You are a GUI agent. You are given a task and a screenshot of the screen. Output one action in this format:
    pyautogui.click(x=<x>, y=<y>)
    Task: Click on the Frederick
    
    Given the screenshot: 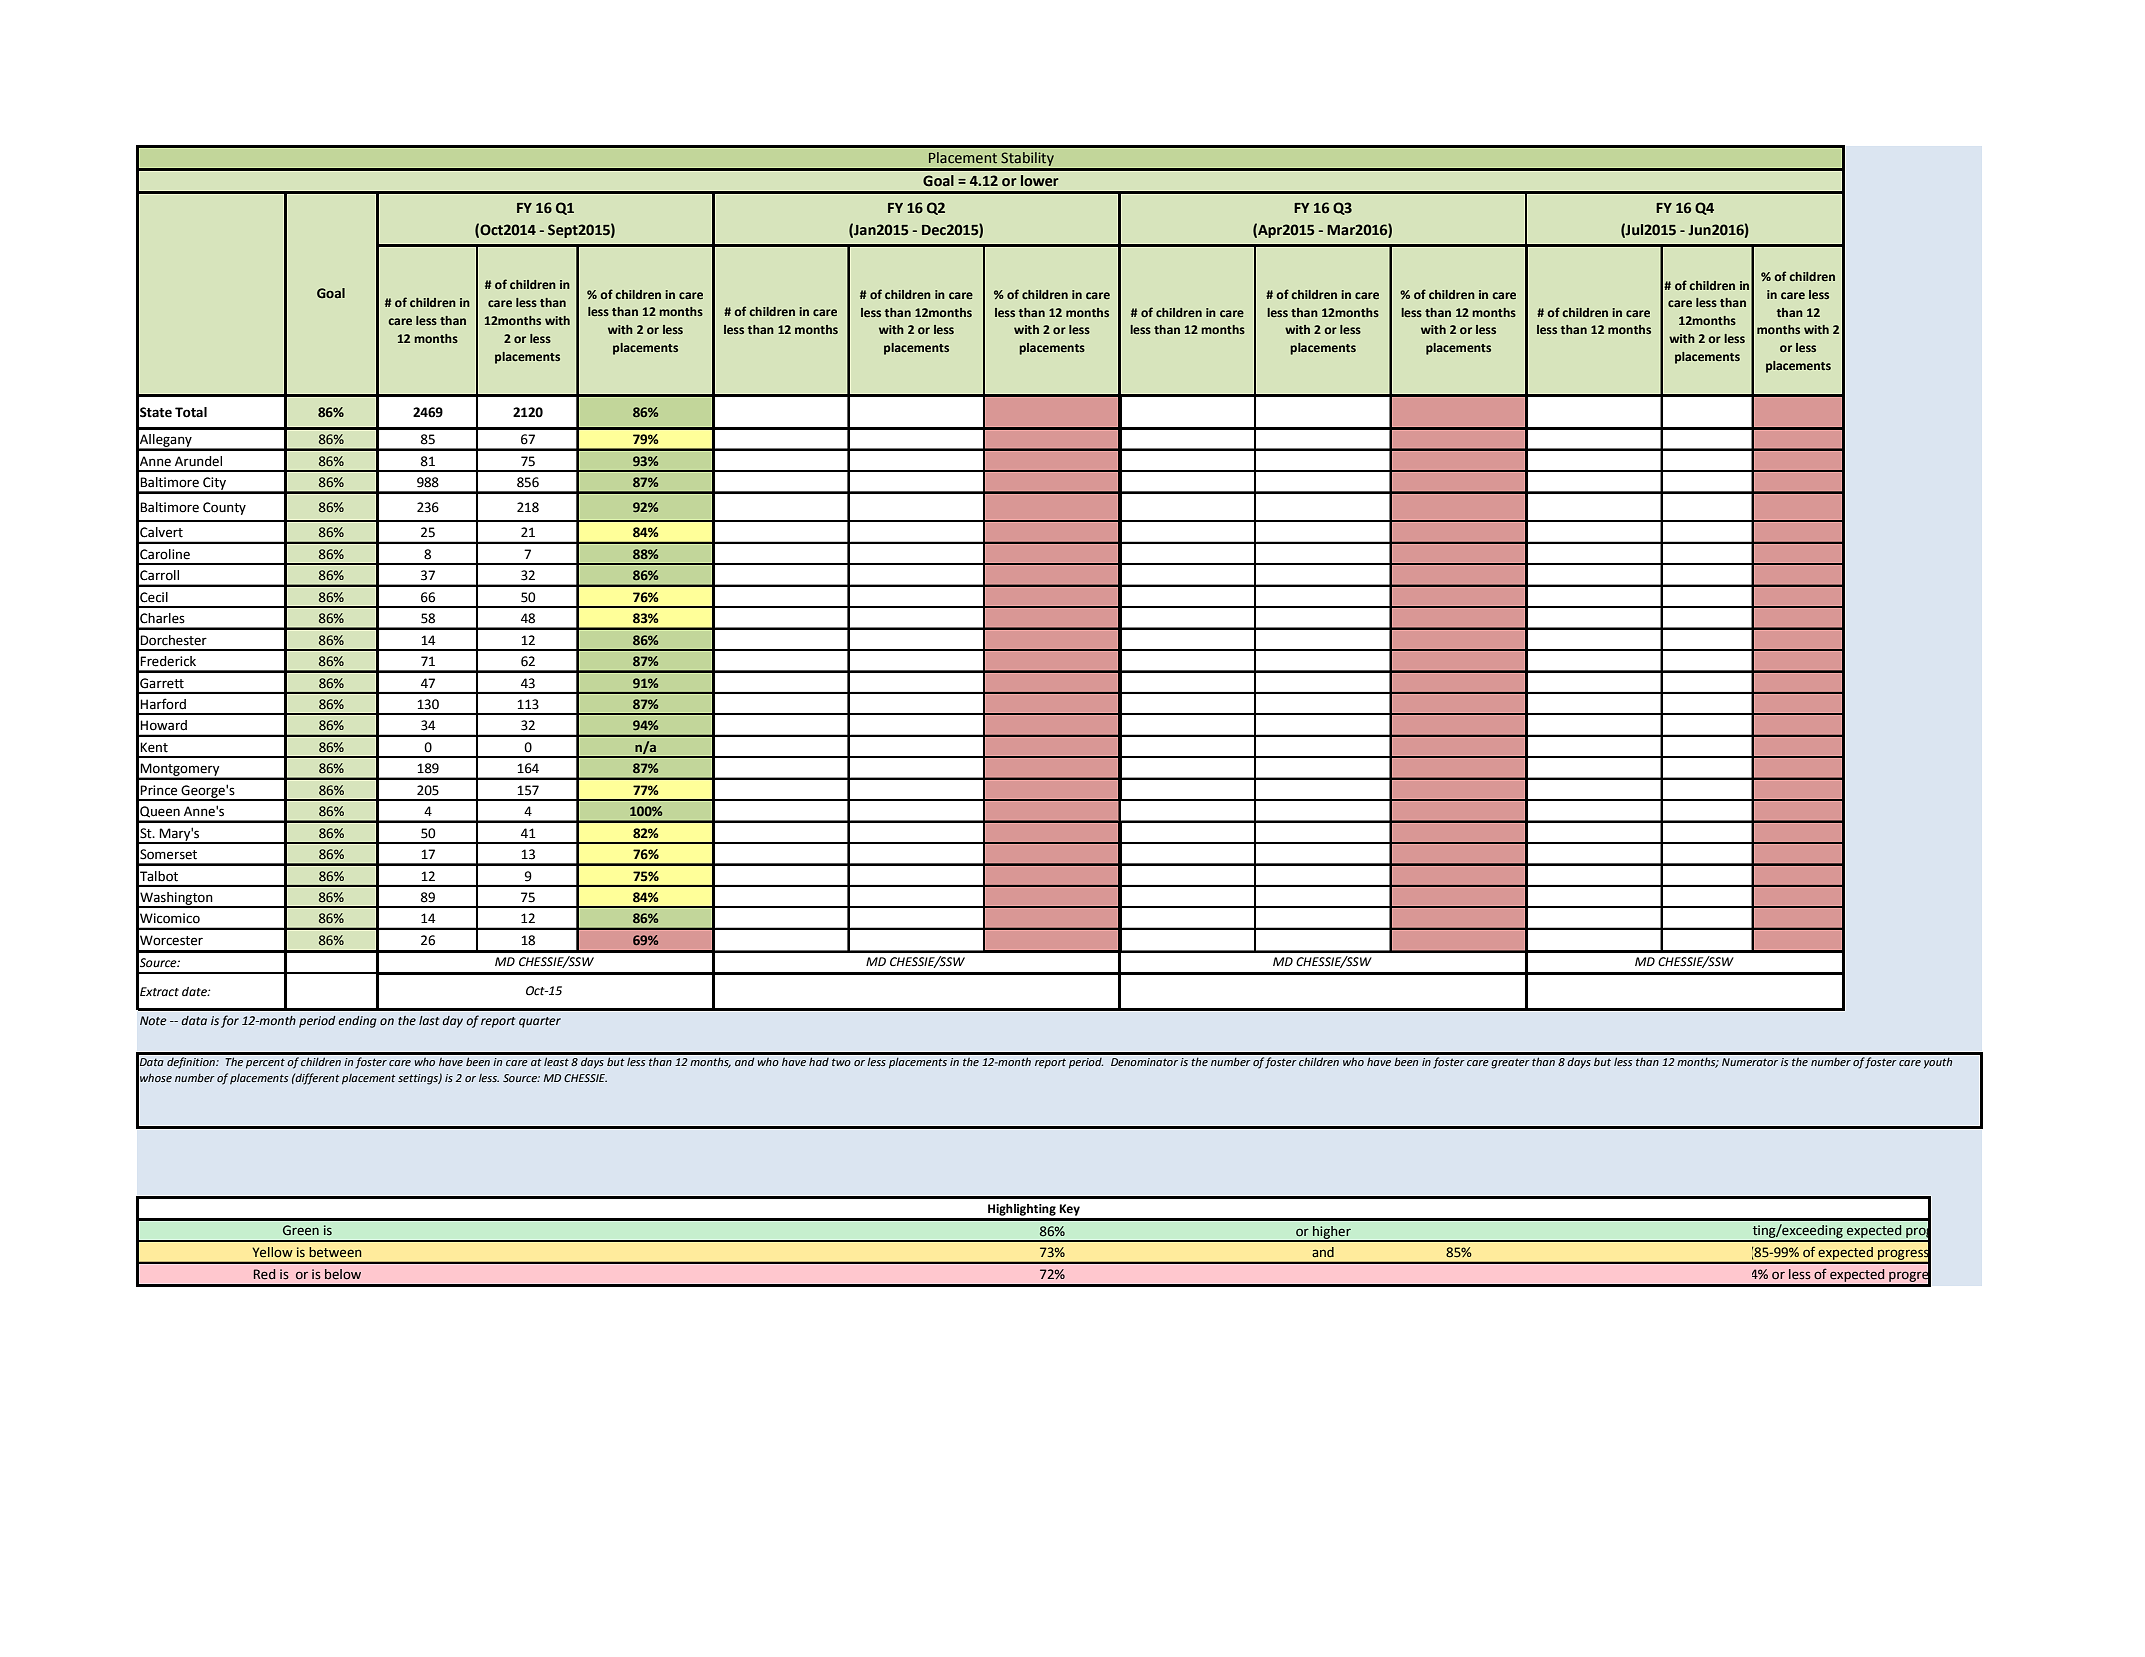 What is the action you would take?
    pyautogui.click(x=168, y=661)
